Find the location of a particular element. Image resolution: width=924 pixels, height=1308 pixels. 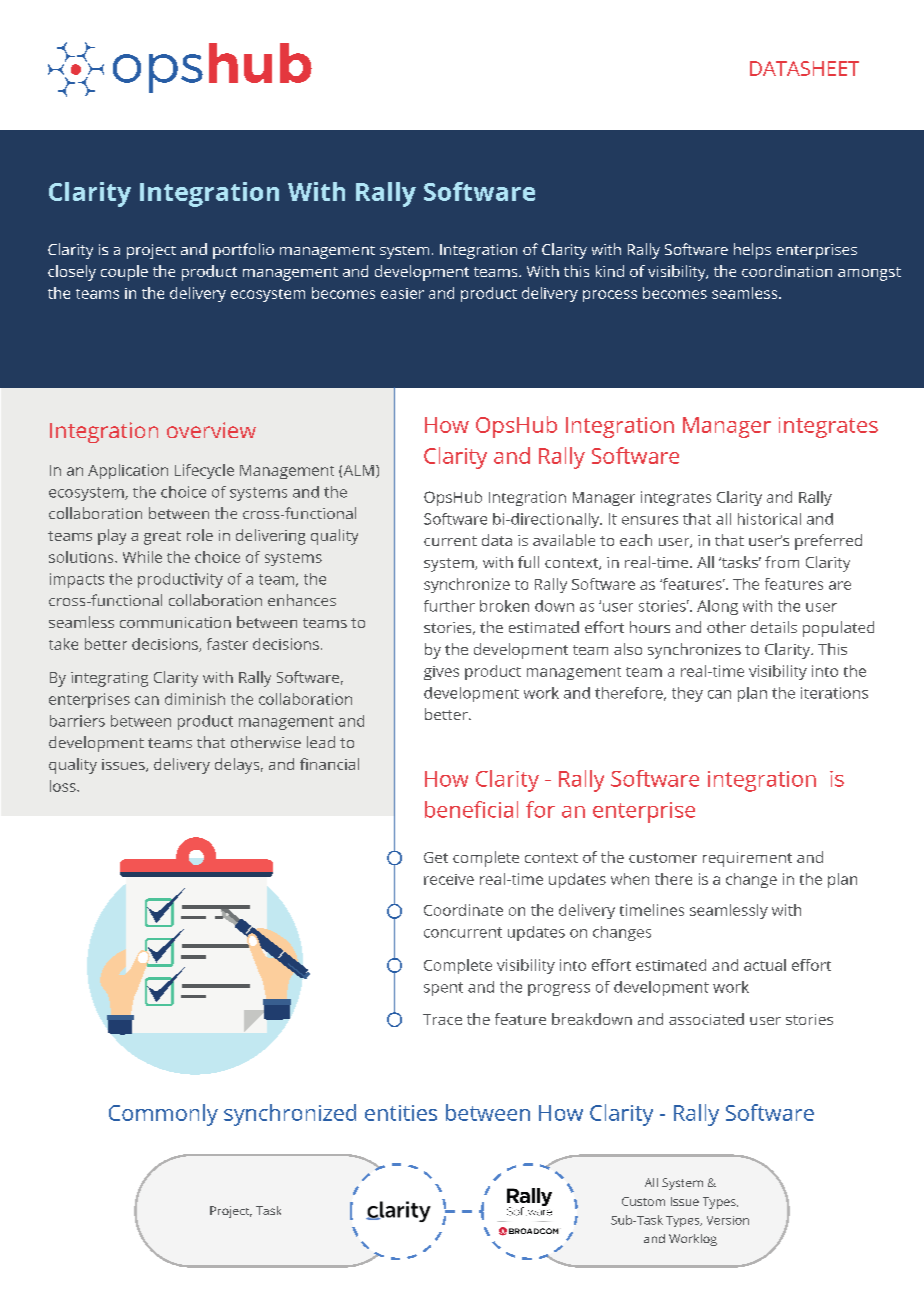

easier is located at coordinates (402, 293).
